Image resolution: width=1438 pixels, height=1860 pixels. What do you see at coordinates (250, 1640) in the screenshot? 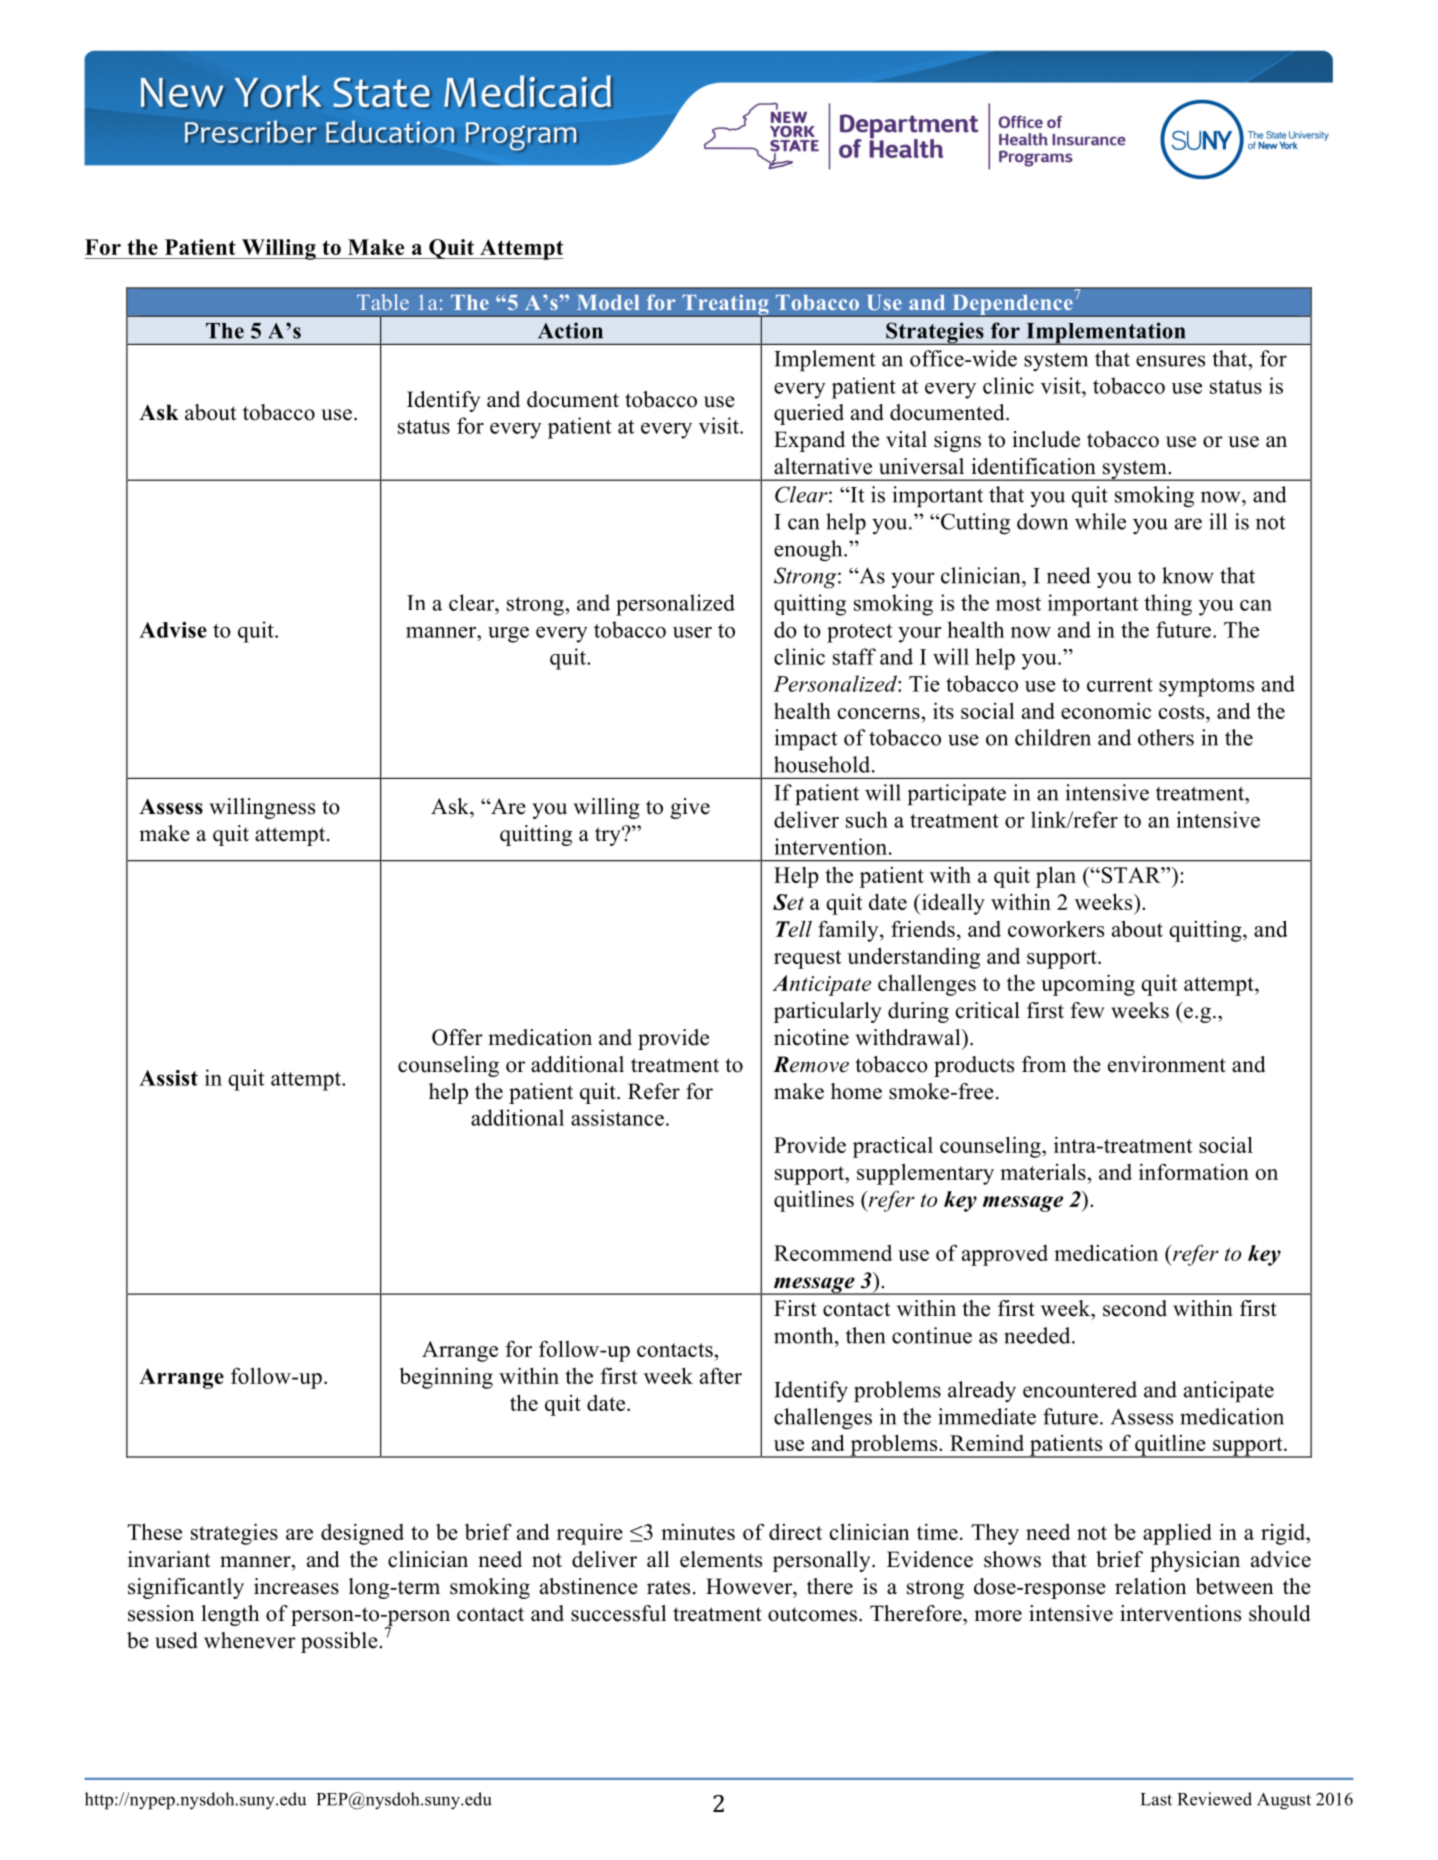
I see `whenever` at bounding box center [250, 1640].
